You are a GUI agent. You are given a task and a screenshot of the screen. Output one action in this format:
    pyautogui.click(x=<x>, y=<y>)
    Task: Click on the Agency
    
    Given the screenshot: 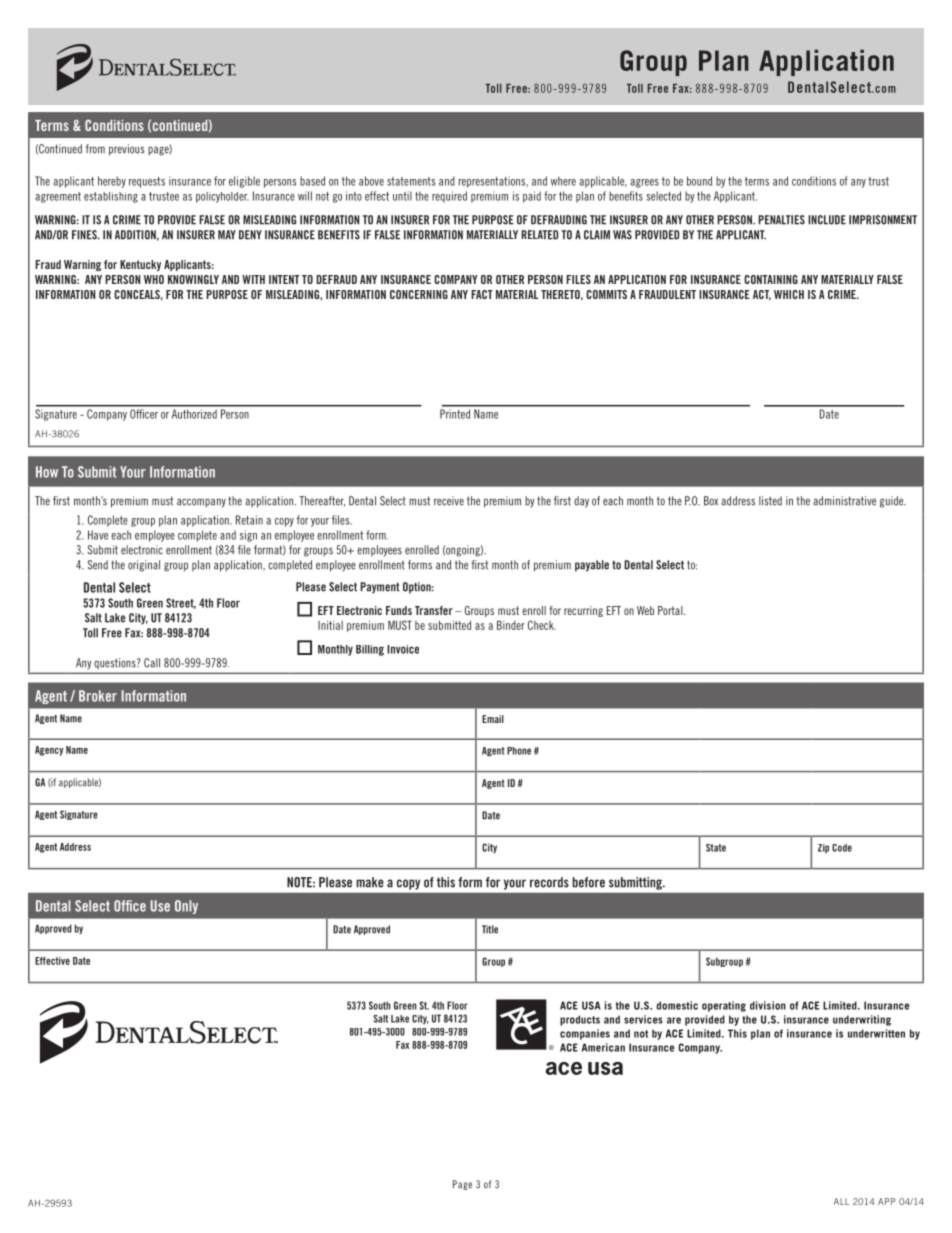 What is the action you would take?
    pyautogui.click(x=49, y=751)
